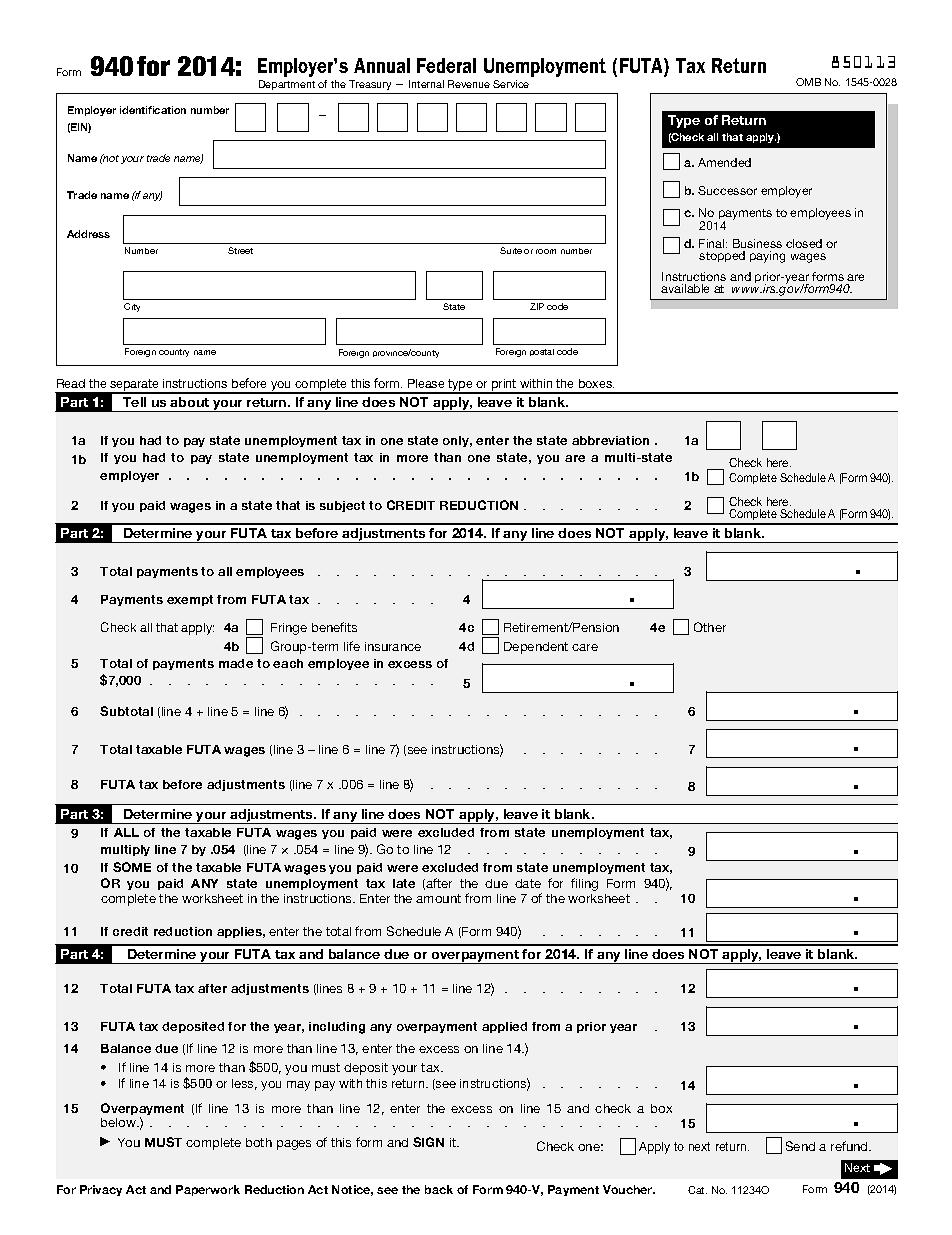  What do you see at coordinates (710, 627) in the image?
I see `Other` at bounding box center [710, 627].
